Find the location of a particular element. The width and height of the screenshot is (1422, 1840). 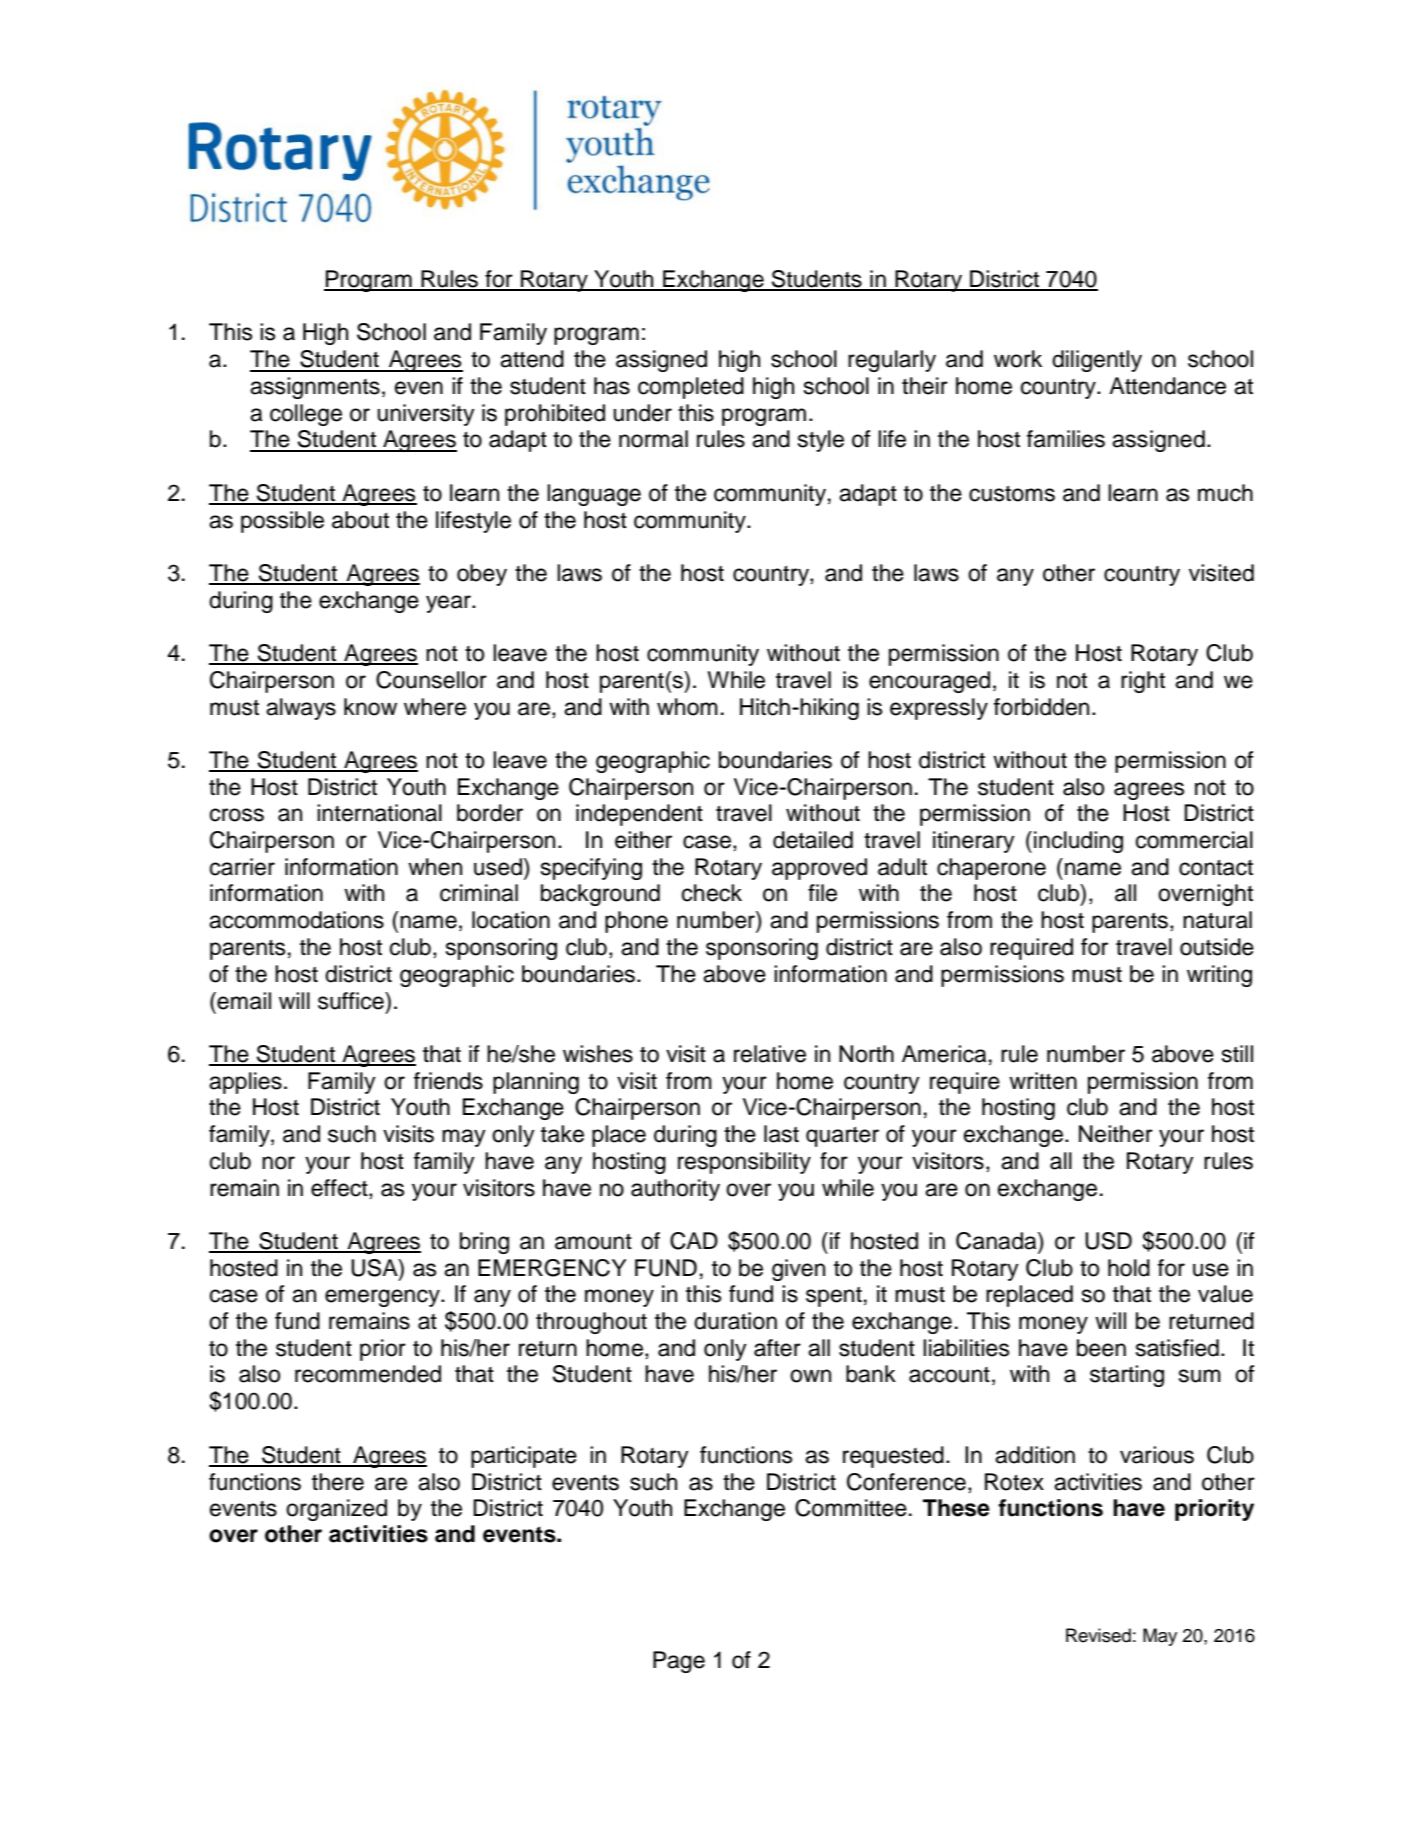

assignments is located at coordinates (315, 388).
